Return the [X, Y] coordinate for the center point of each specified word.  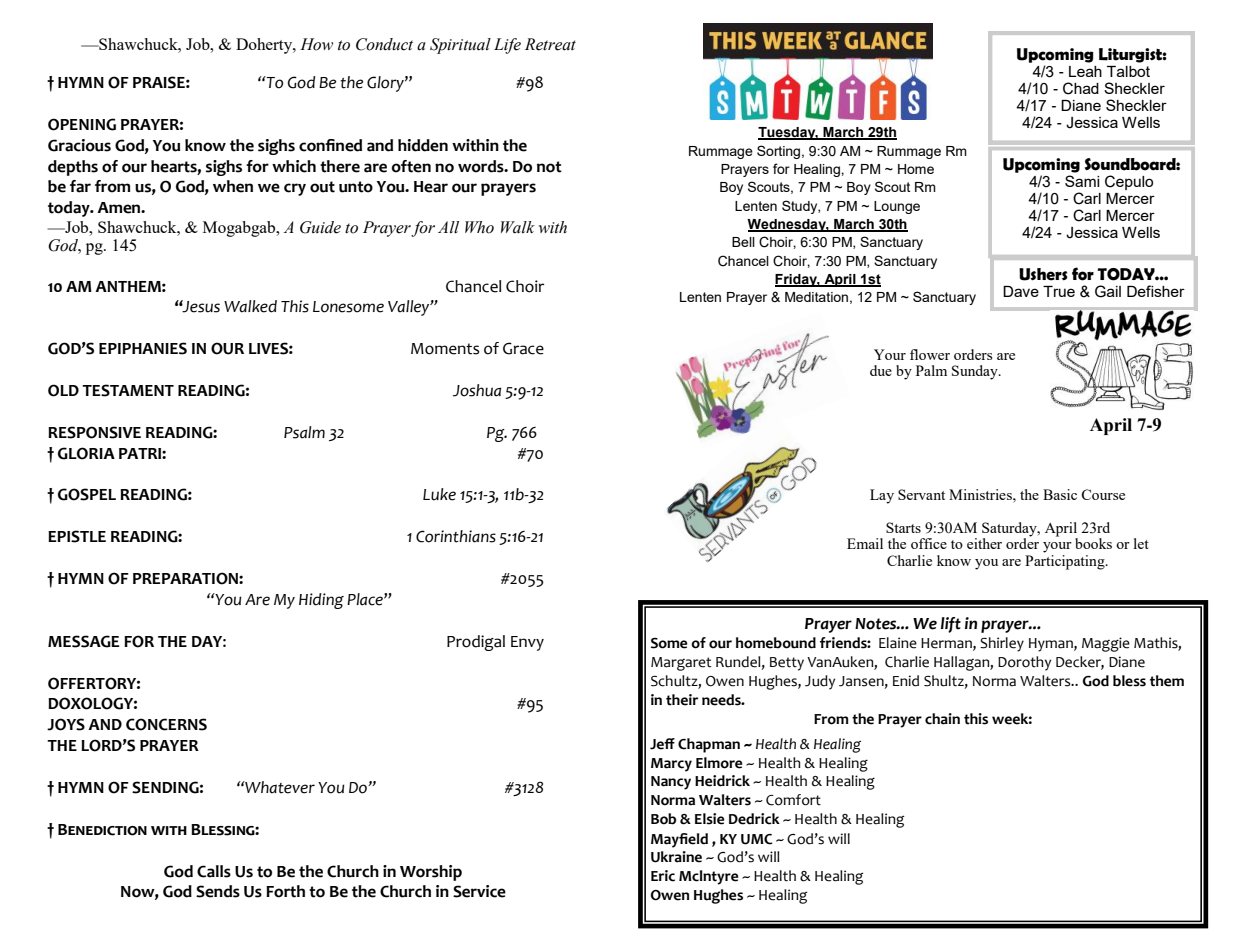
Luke [439, 494]
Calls [214, 871]
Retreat [550, 44]
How [316, 44]
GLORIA [86, 453]
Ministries [981, 494]
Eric [663, 876]
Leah [1085, 71]
